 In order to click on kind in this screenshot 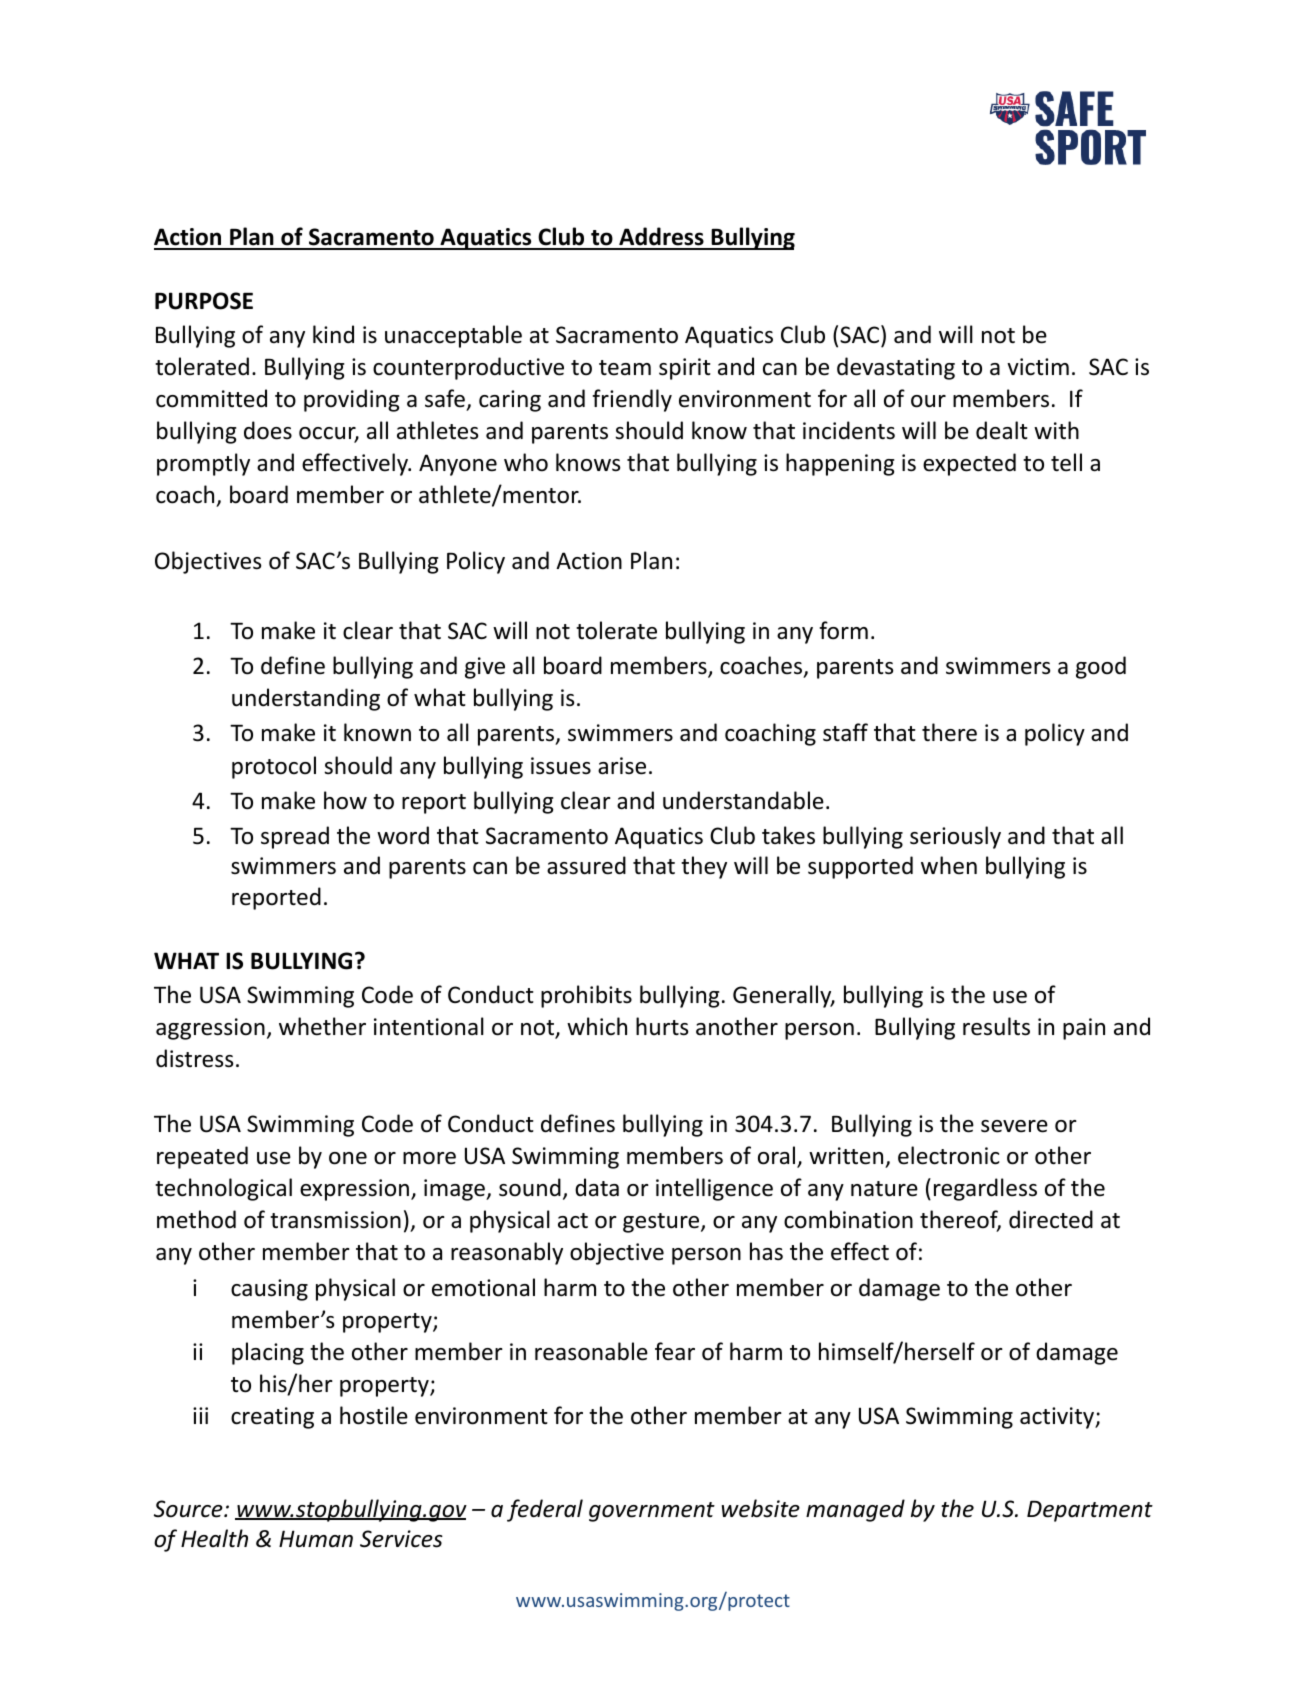, I will do `click(333, 334)`.
